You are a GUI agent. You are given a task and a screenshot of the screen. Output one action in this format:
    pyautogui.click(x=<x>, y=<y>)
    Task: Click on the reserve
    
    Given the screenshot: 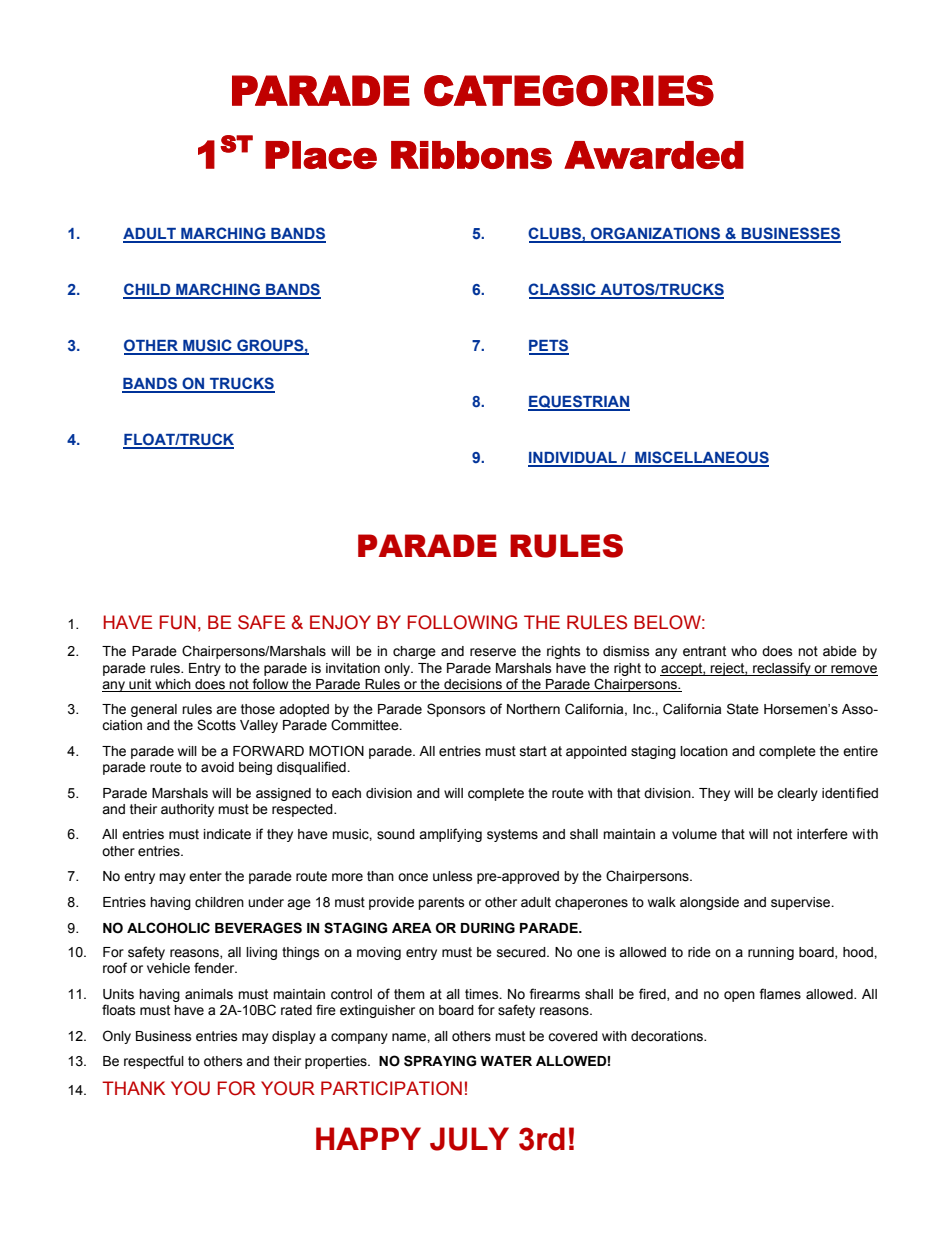 What is the action you would take?
    pyautogui.click(x=493, y=652)
